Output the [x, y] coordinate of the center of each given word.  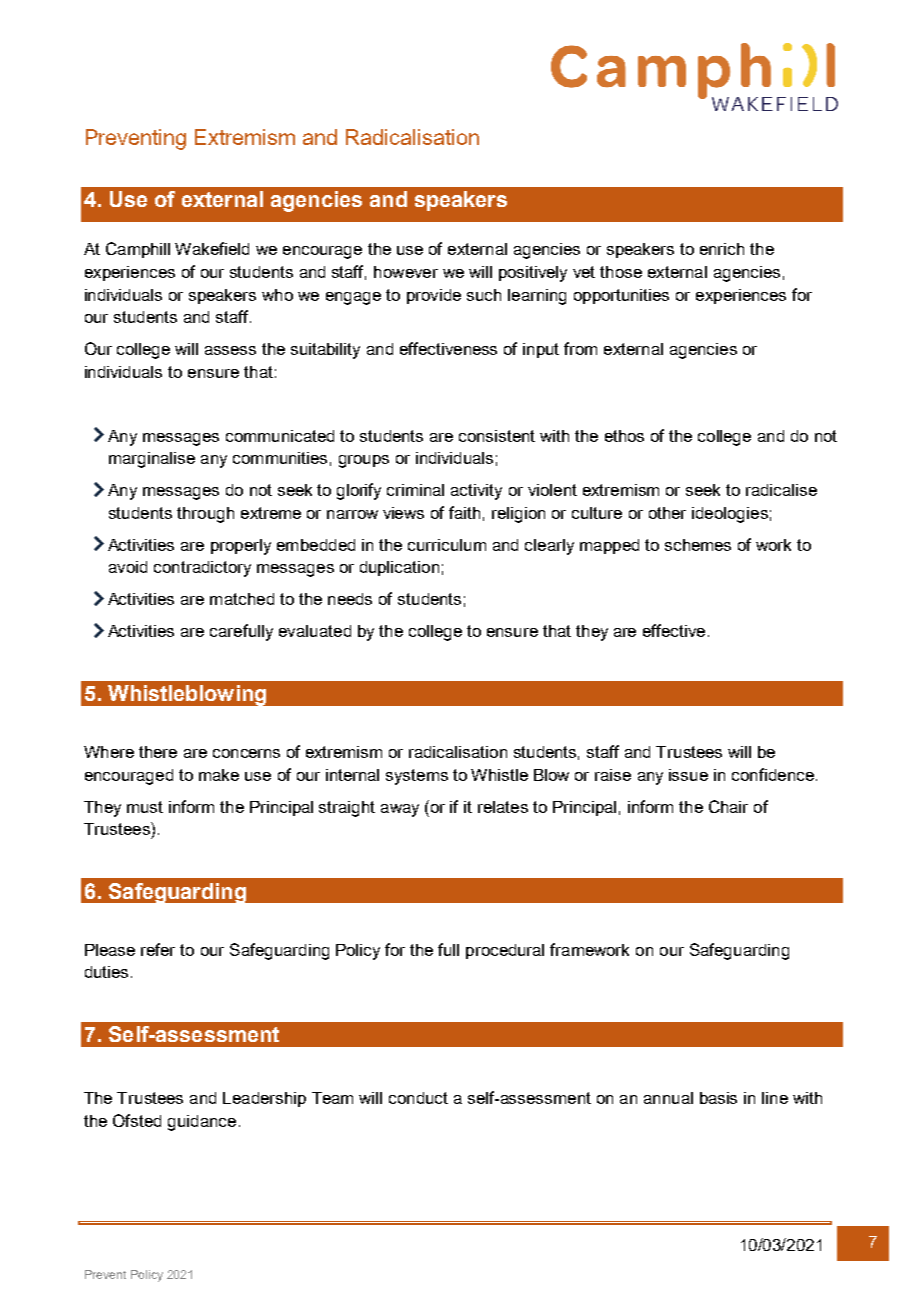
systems [417, 777]
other [667, 513]
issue [688, 775]
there [158, 752]
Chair [728, 806]
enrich [722, 249]
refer [158, 949]
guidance [202, 1123]
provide [434, 296]
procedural [505, 951]
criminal [415, 490]
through [205, 515]
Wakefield [212, 248]
